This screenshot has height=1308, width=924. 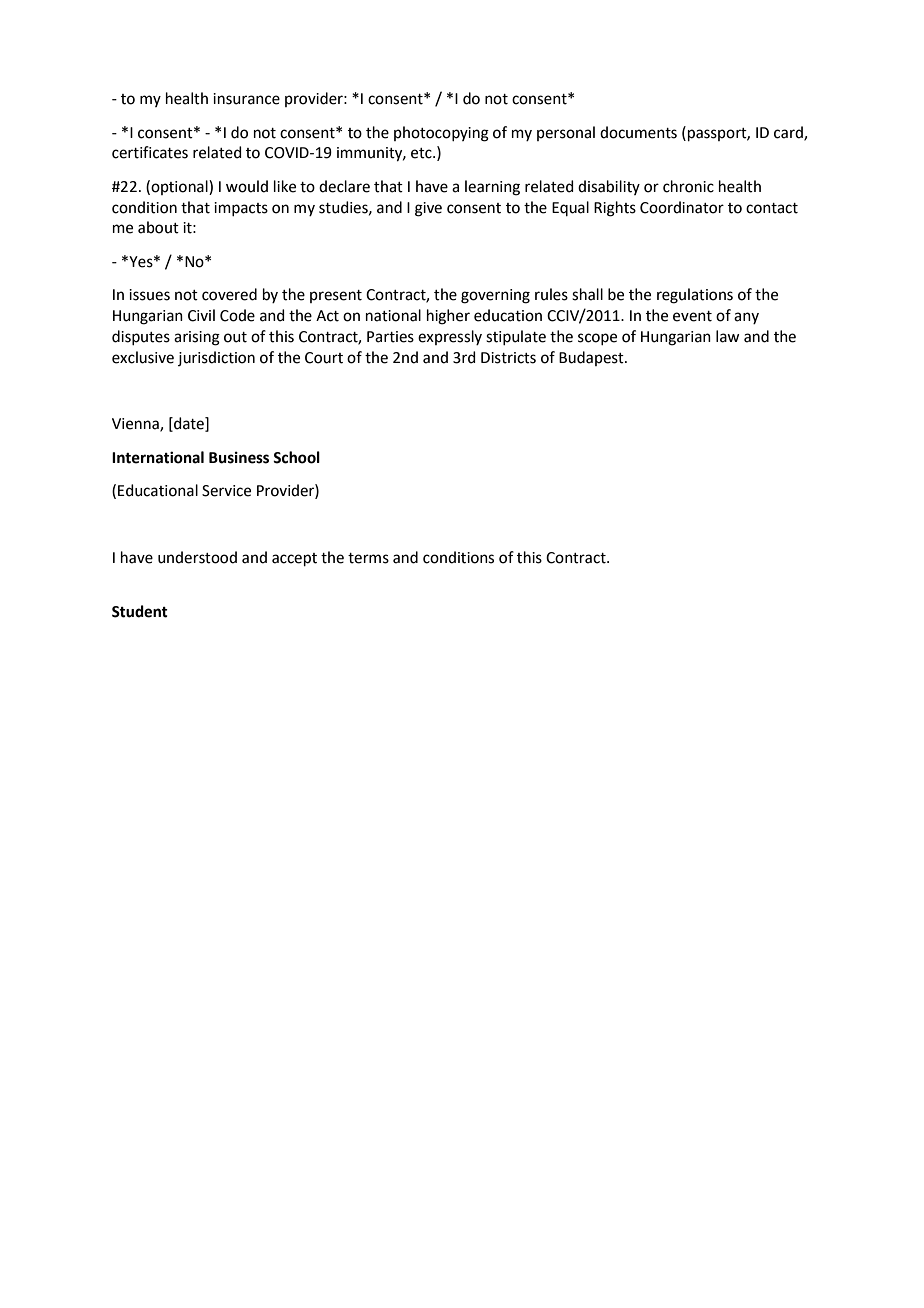 What do you see at coordinates (727, 336) in the screenshot?
I see `law` at bounding box center [727, 336].
